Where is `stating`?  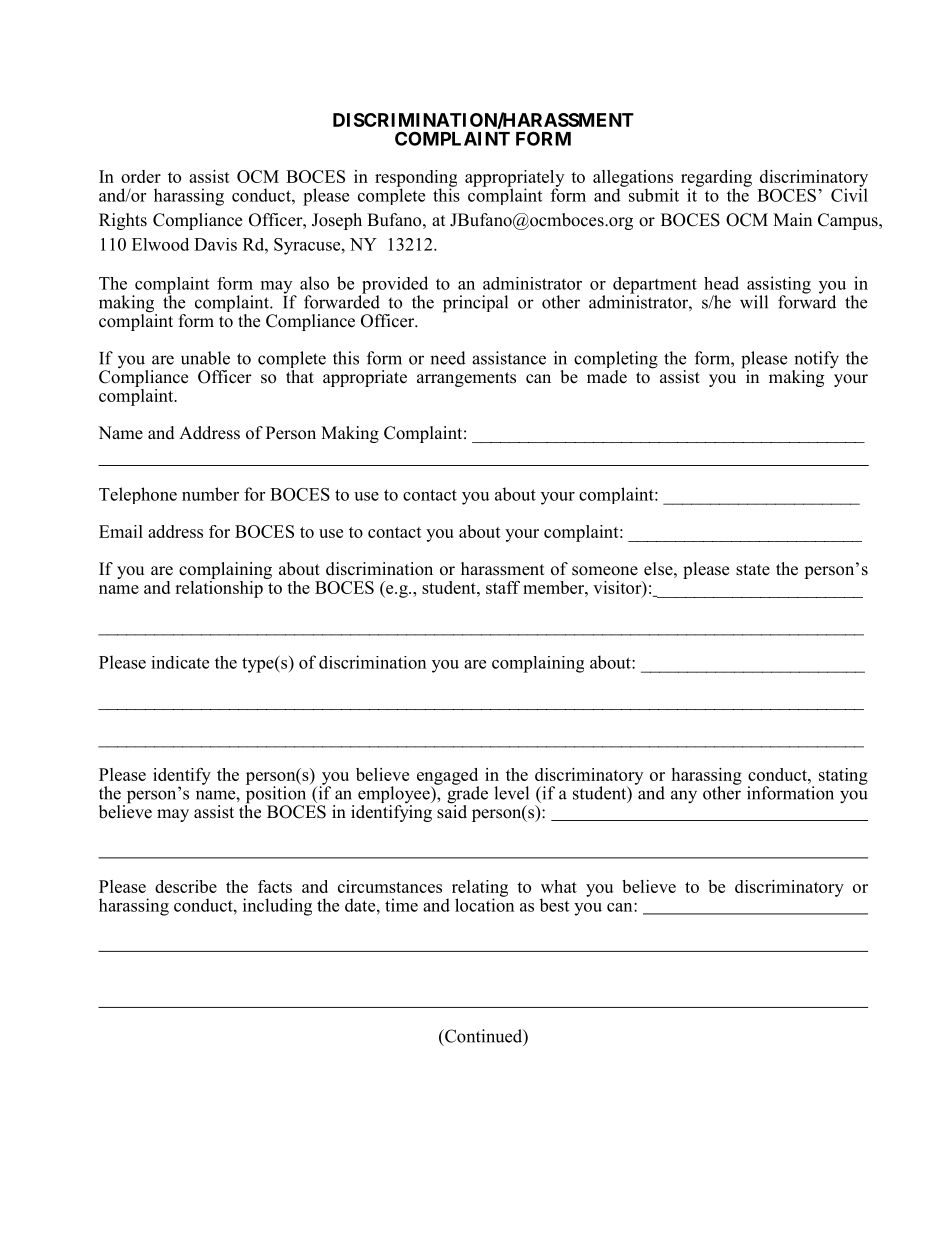 stating is located at coordinates (843, 776).
